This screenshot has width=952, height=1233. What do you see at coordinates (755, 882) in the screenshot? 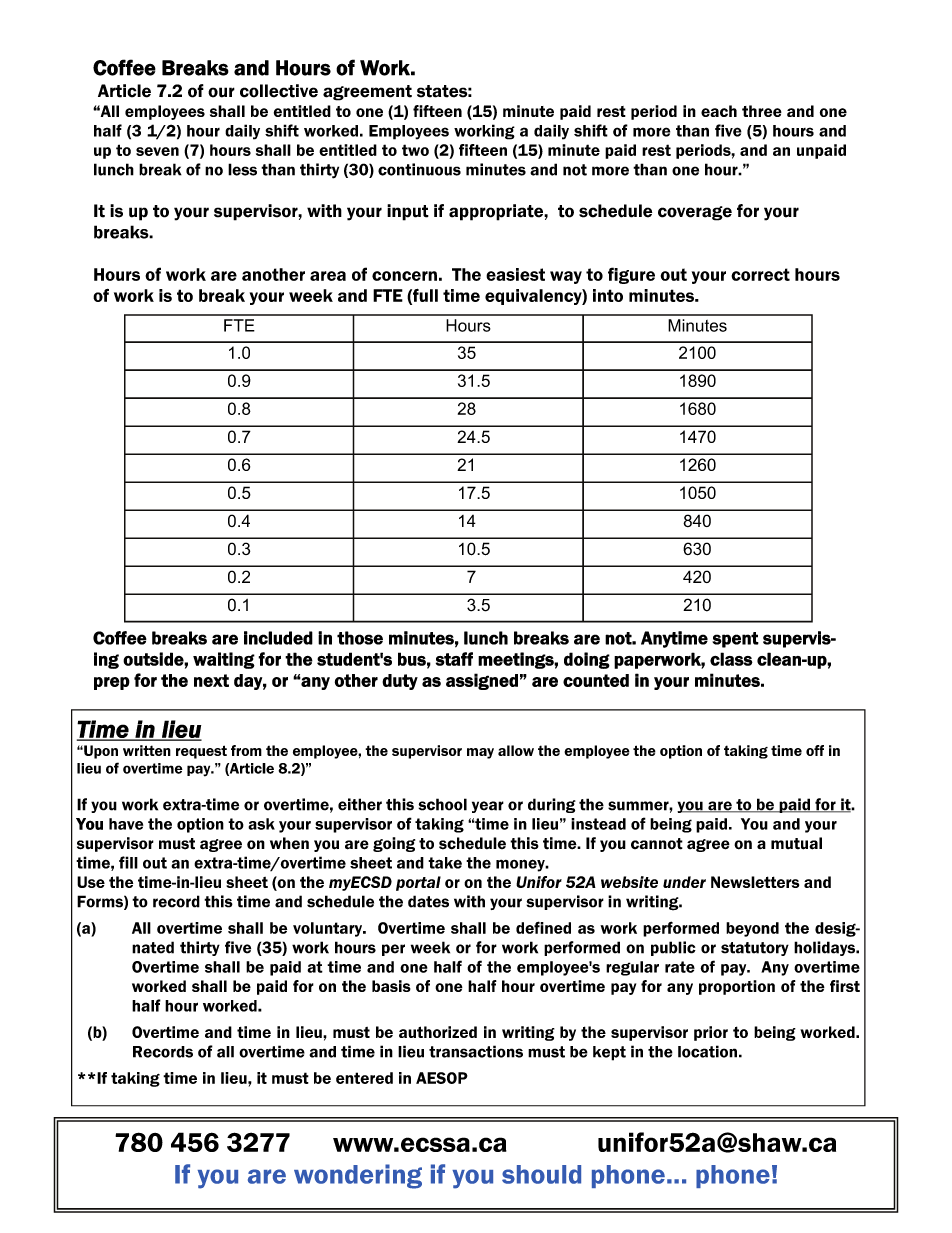
I see `Newsletters` at bounding box center [755, 882].
